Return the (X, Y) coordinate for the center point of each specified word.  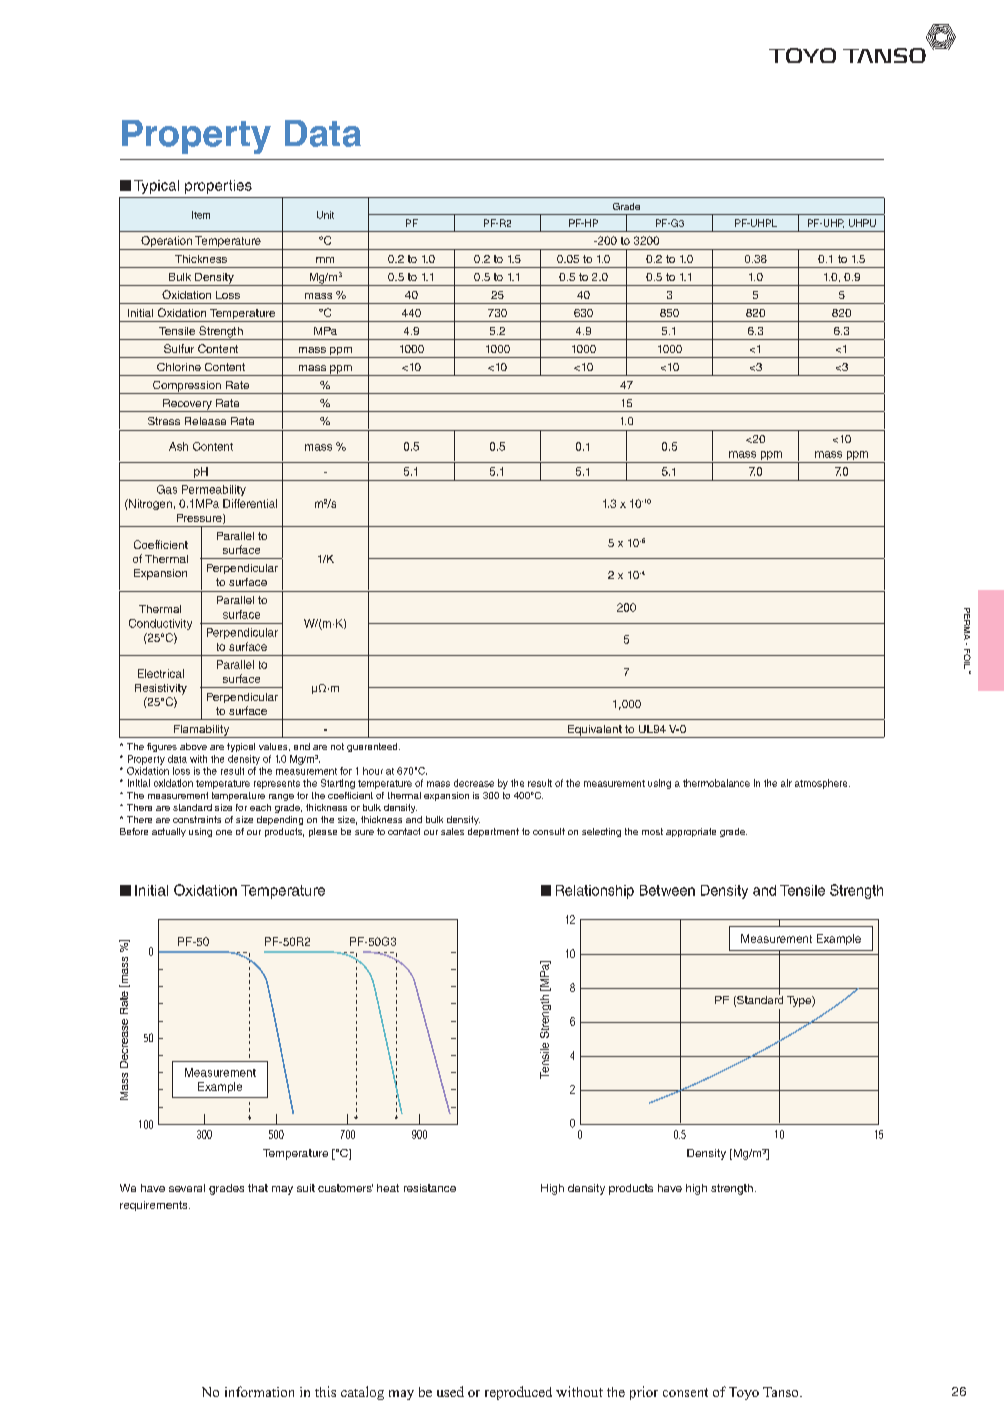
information (259, 1391)
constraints (197, 819)
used (450, 1391)
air (786, 783)
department (493, 832)
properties (218, 187)
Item (201, 215)
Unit (325, 215)
